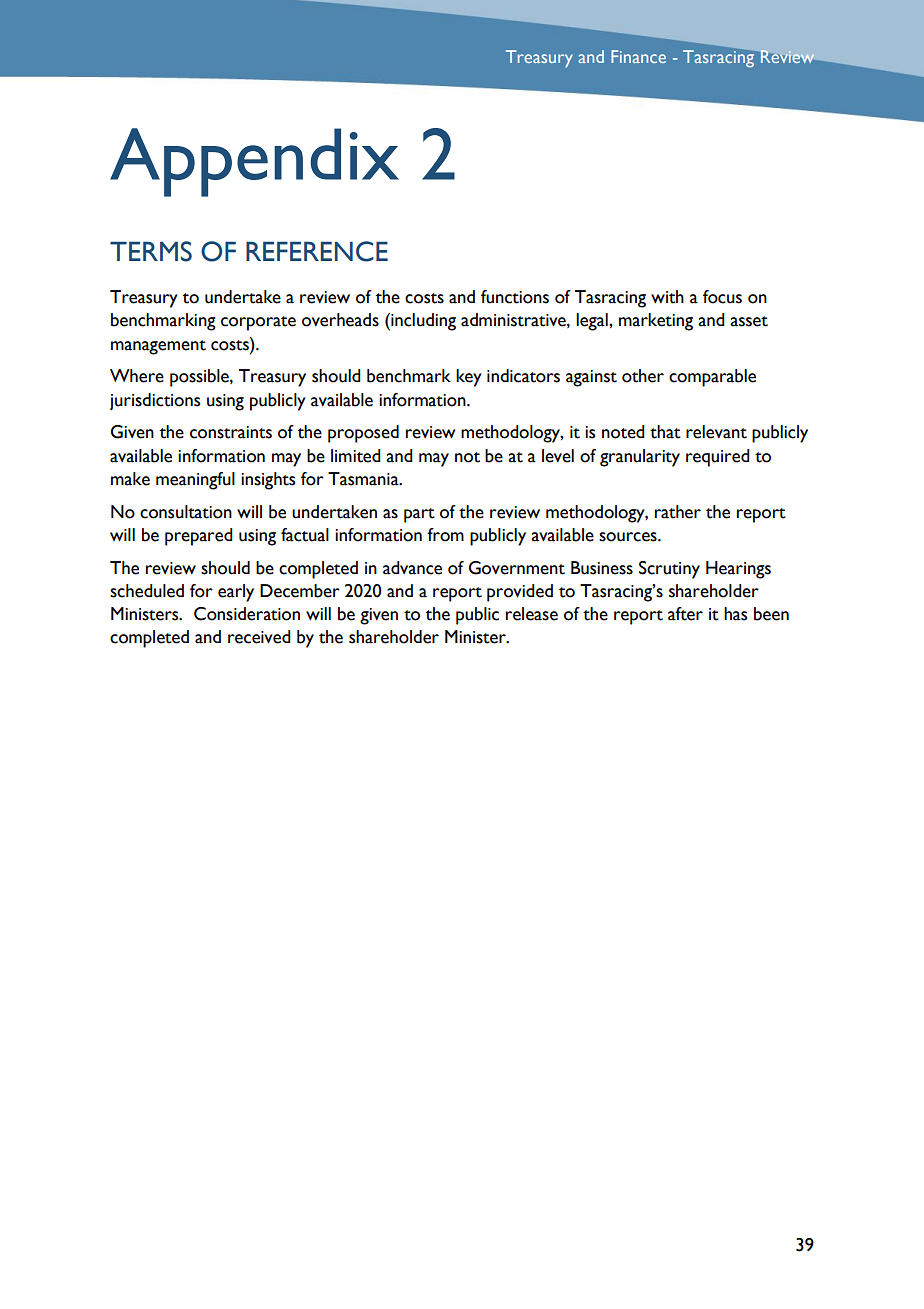 This screenshot has height=1309, width=924. I want to click on marketing, so click(656, 322).
